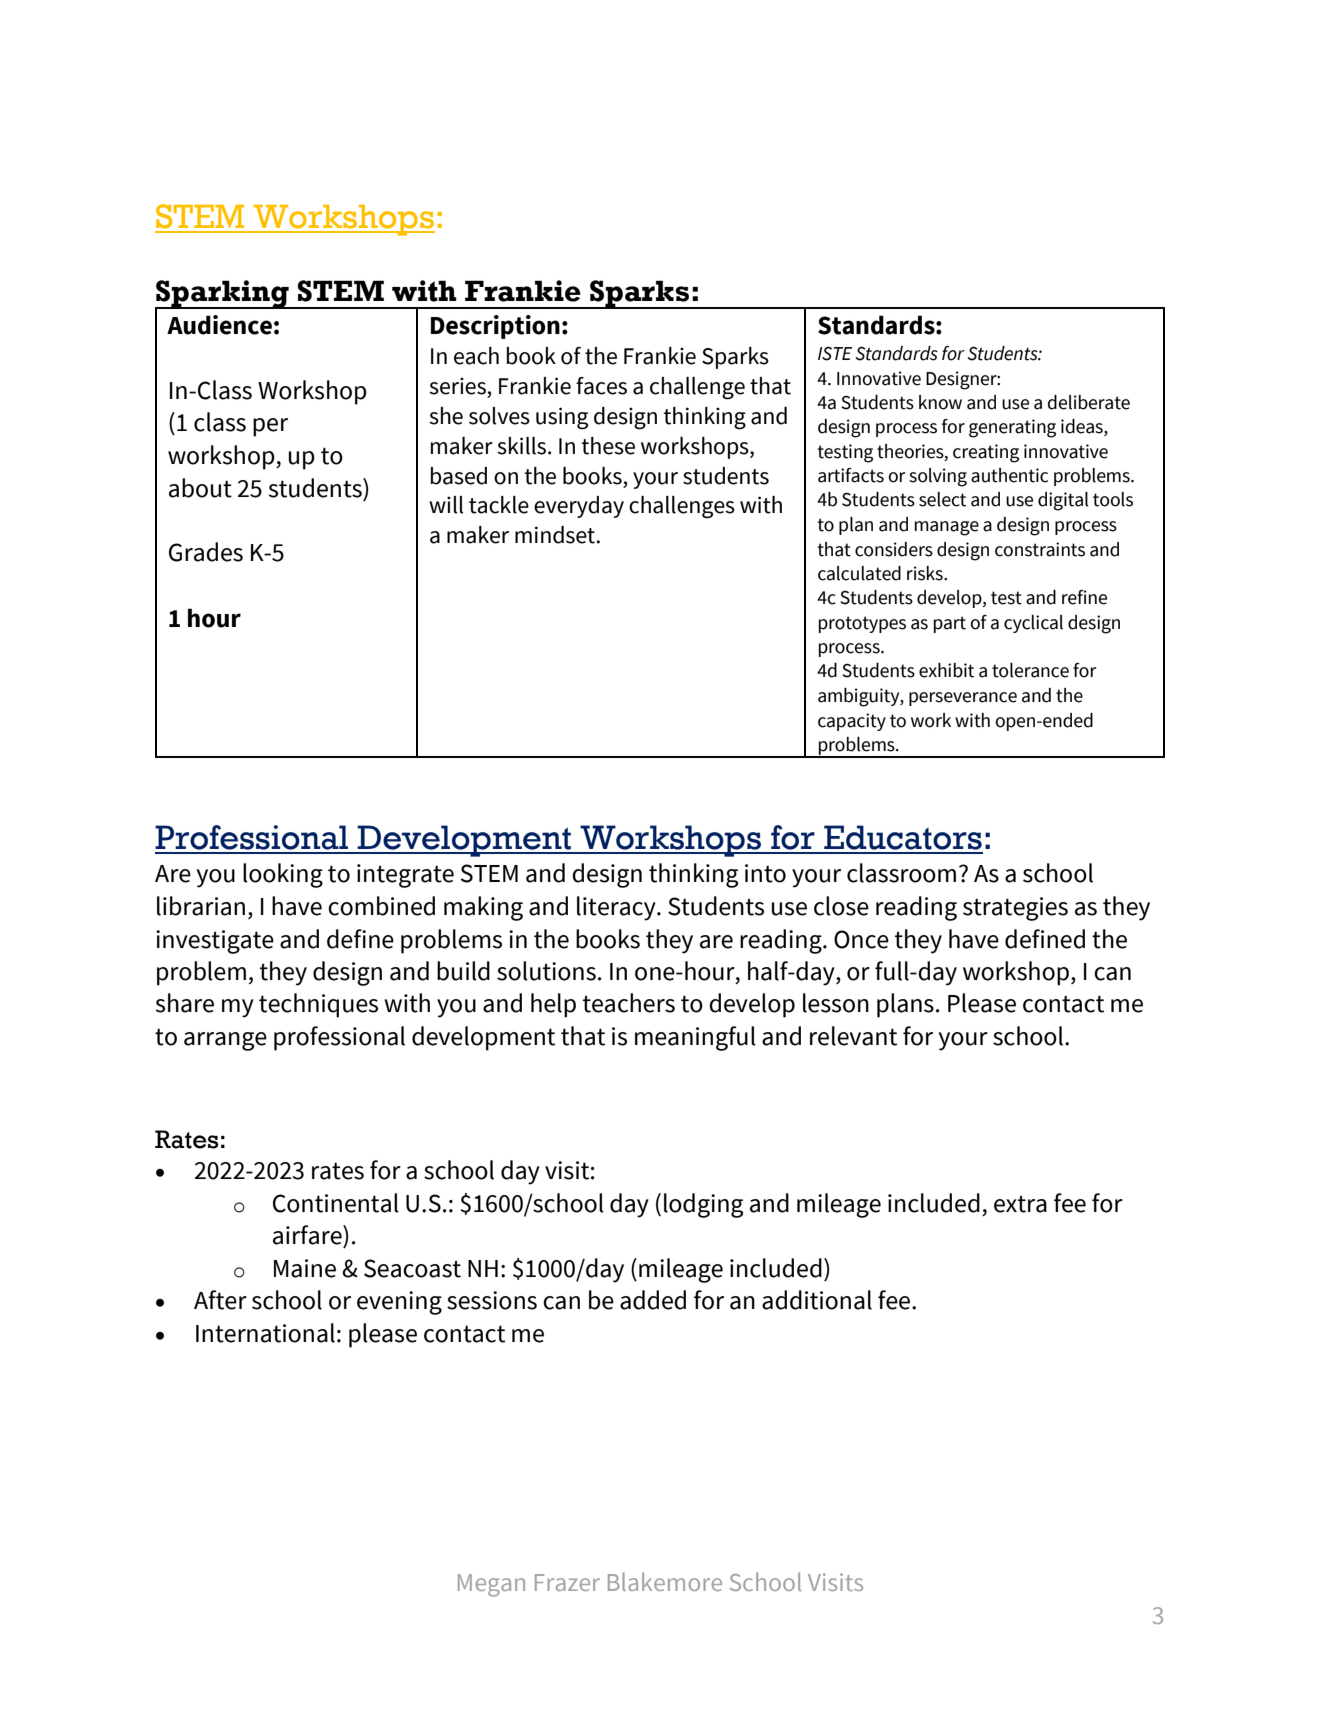  What do you see at coordinates (215, 942) in the image?
I see `investigate` at bounding box center [215, 942].
